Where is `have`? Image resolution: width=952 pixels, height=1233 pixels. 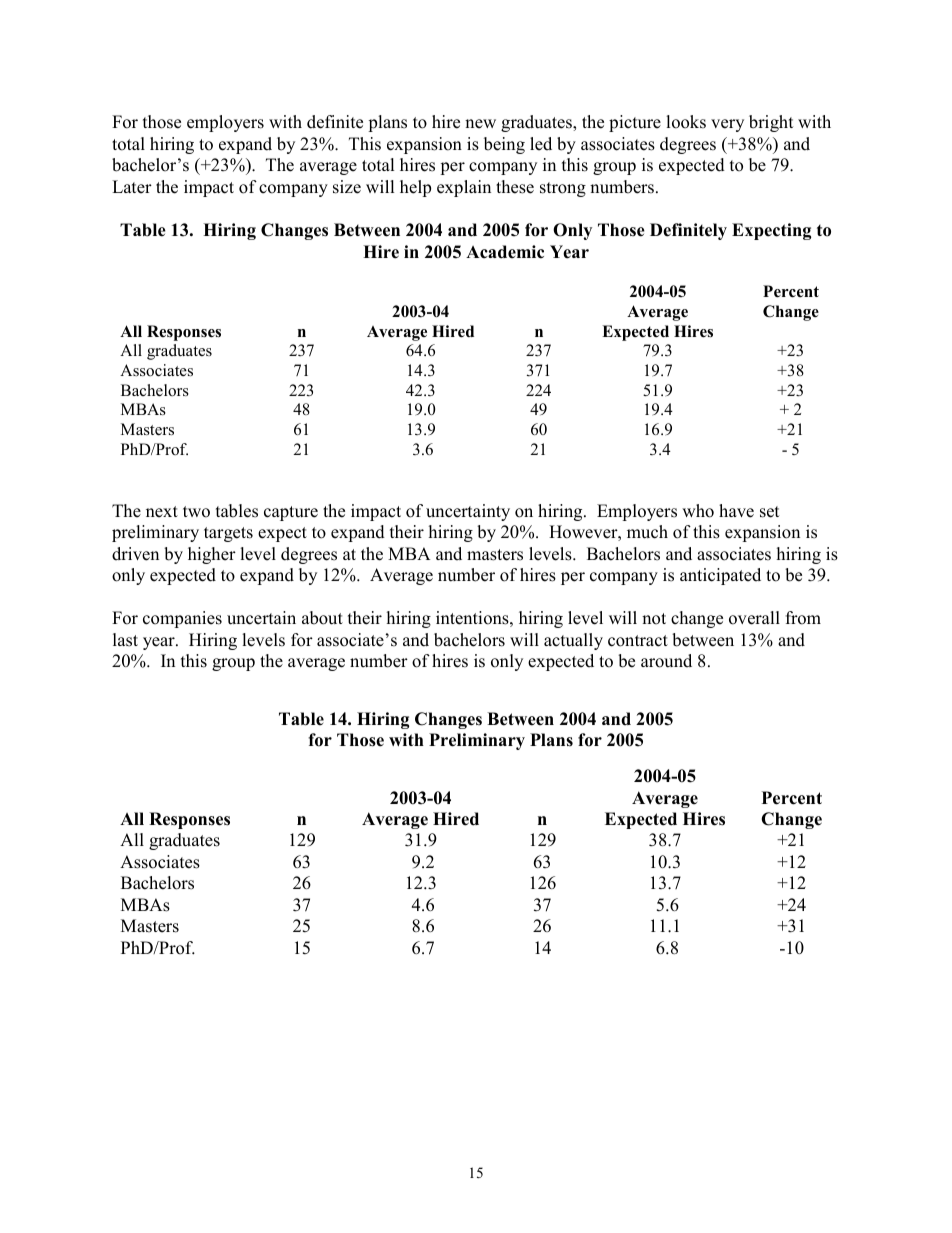 have is located at coordinates (736, 511).
